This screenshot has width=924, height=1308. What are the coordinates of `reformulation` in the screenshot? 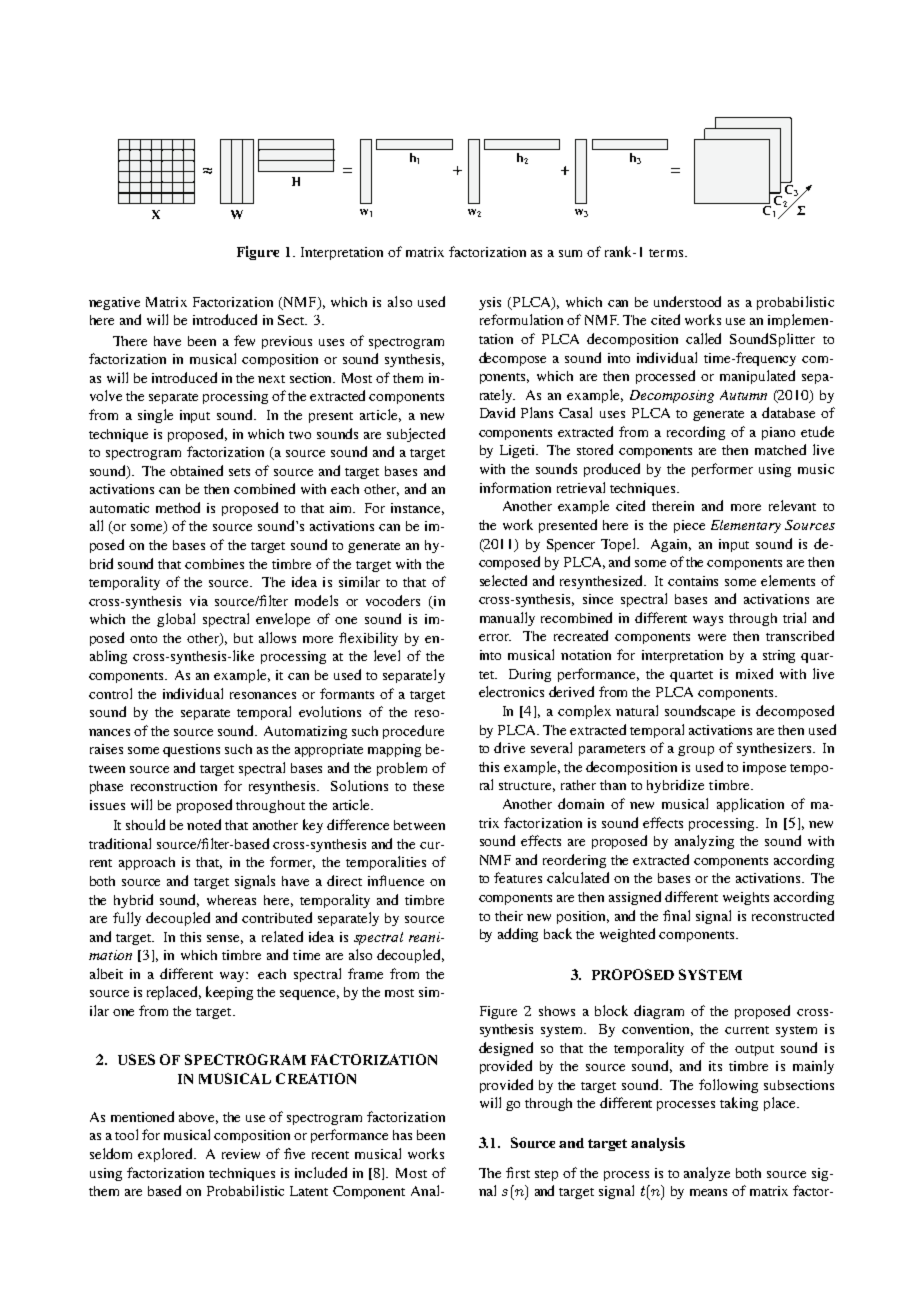 It's located at (521, 319).
